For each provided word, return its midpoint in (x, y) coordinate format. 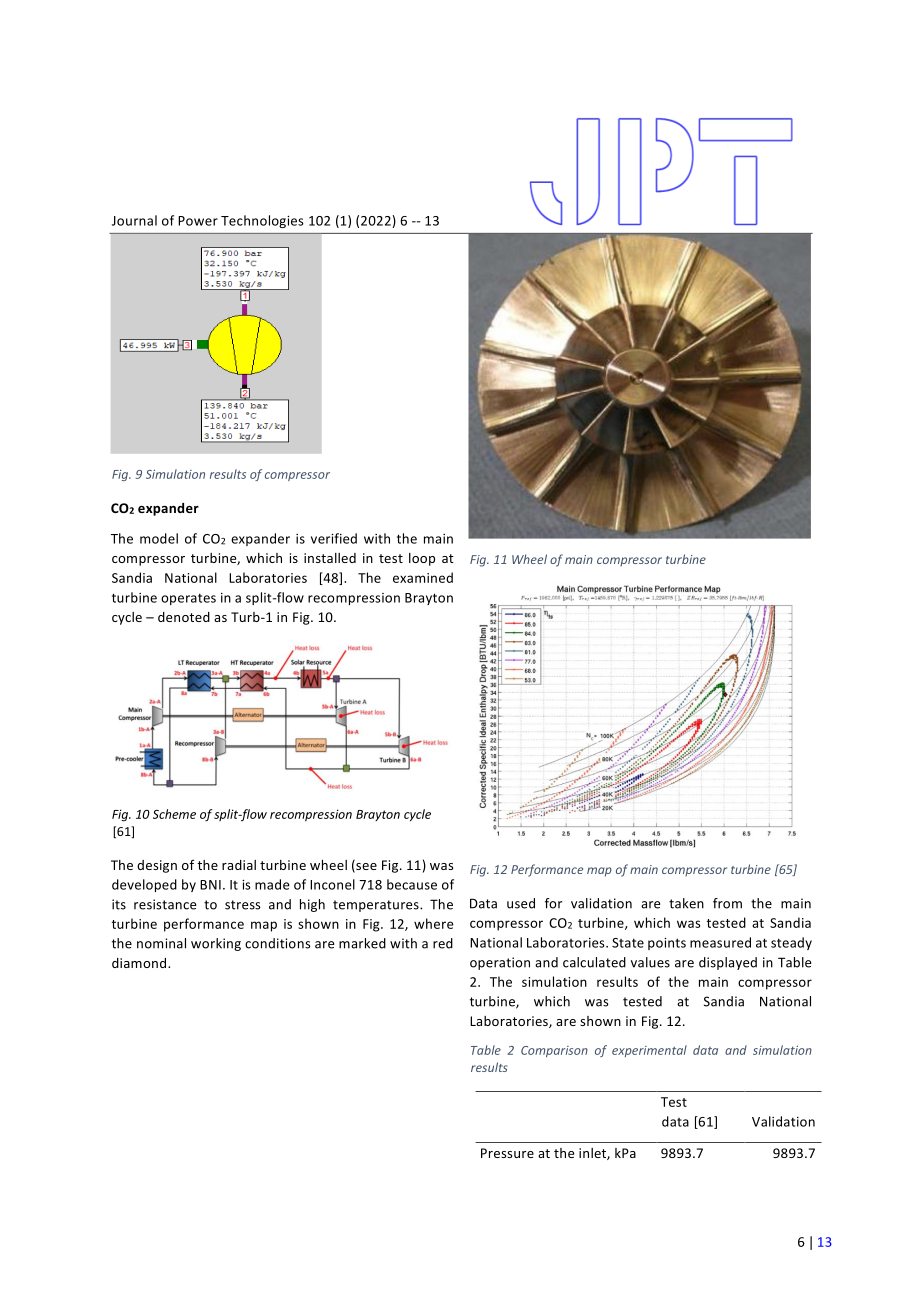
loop (422, 559)
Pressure (507, 1153)
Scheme (174, 814)
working (216, 944)
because (412, 884)
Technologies (262, 221)
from (727, 903)
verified (334, 538)
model (159, 538)
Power (198, 221)
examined (423, 577)
